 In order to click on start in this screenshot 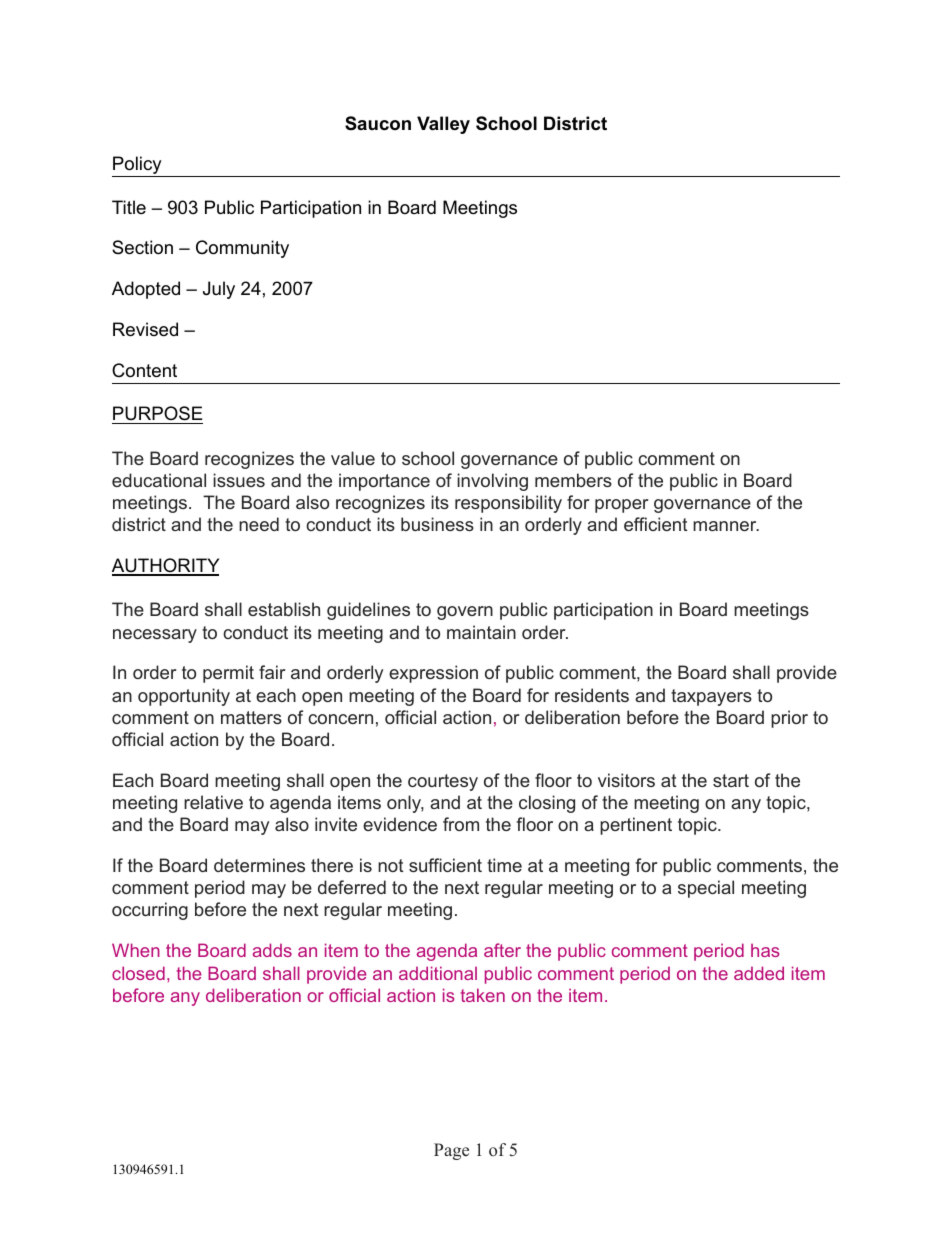, I will do `click(731, 780)`.
